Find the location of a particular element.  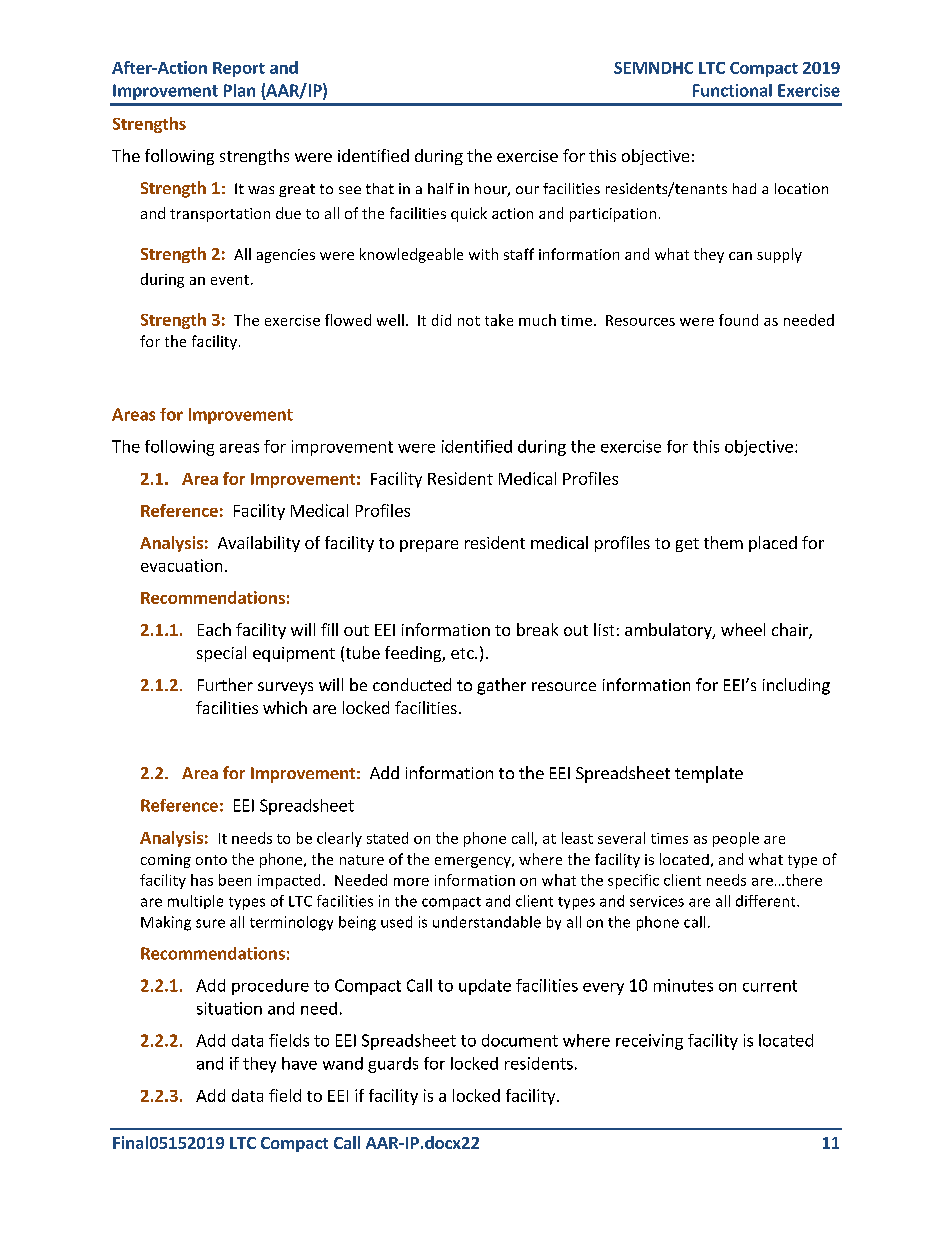

them is located at coordinates (723, 542).
